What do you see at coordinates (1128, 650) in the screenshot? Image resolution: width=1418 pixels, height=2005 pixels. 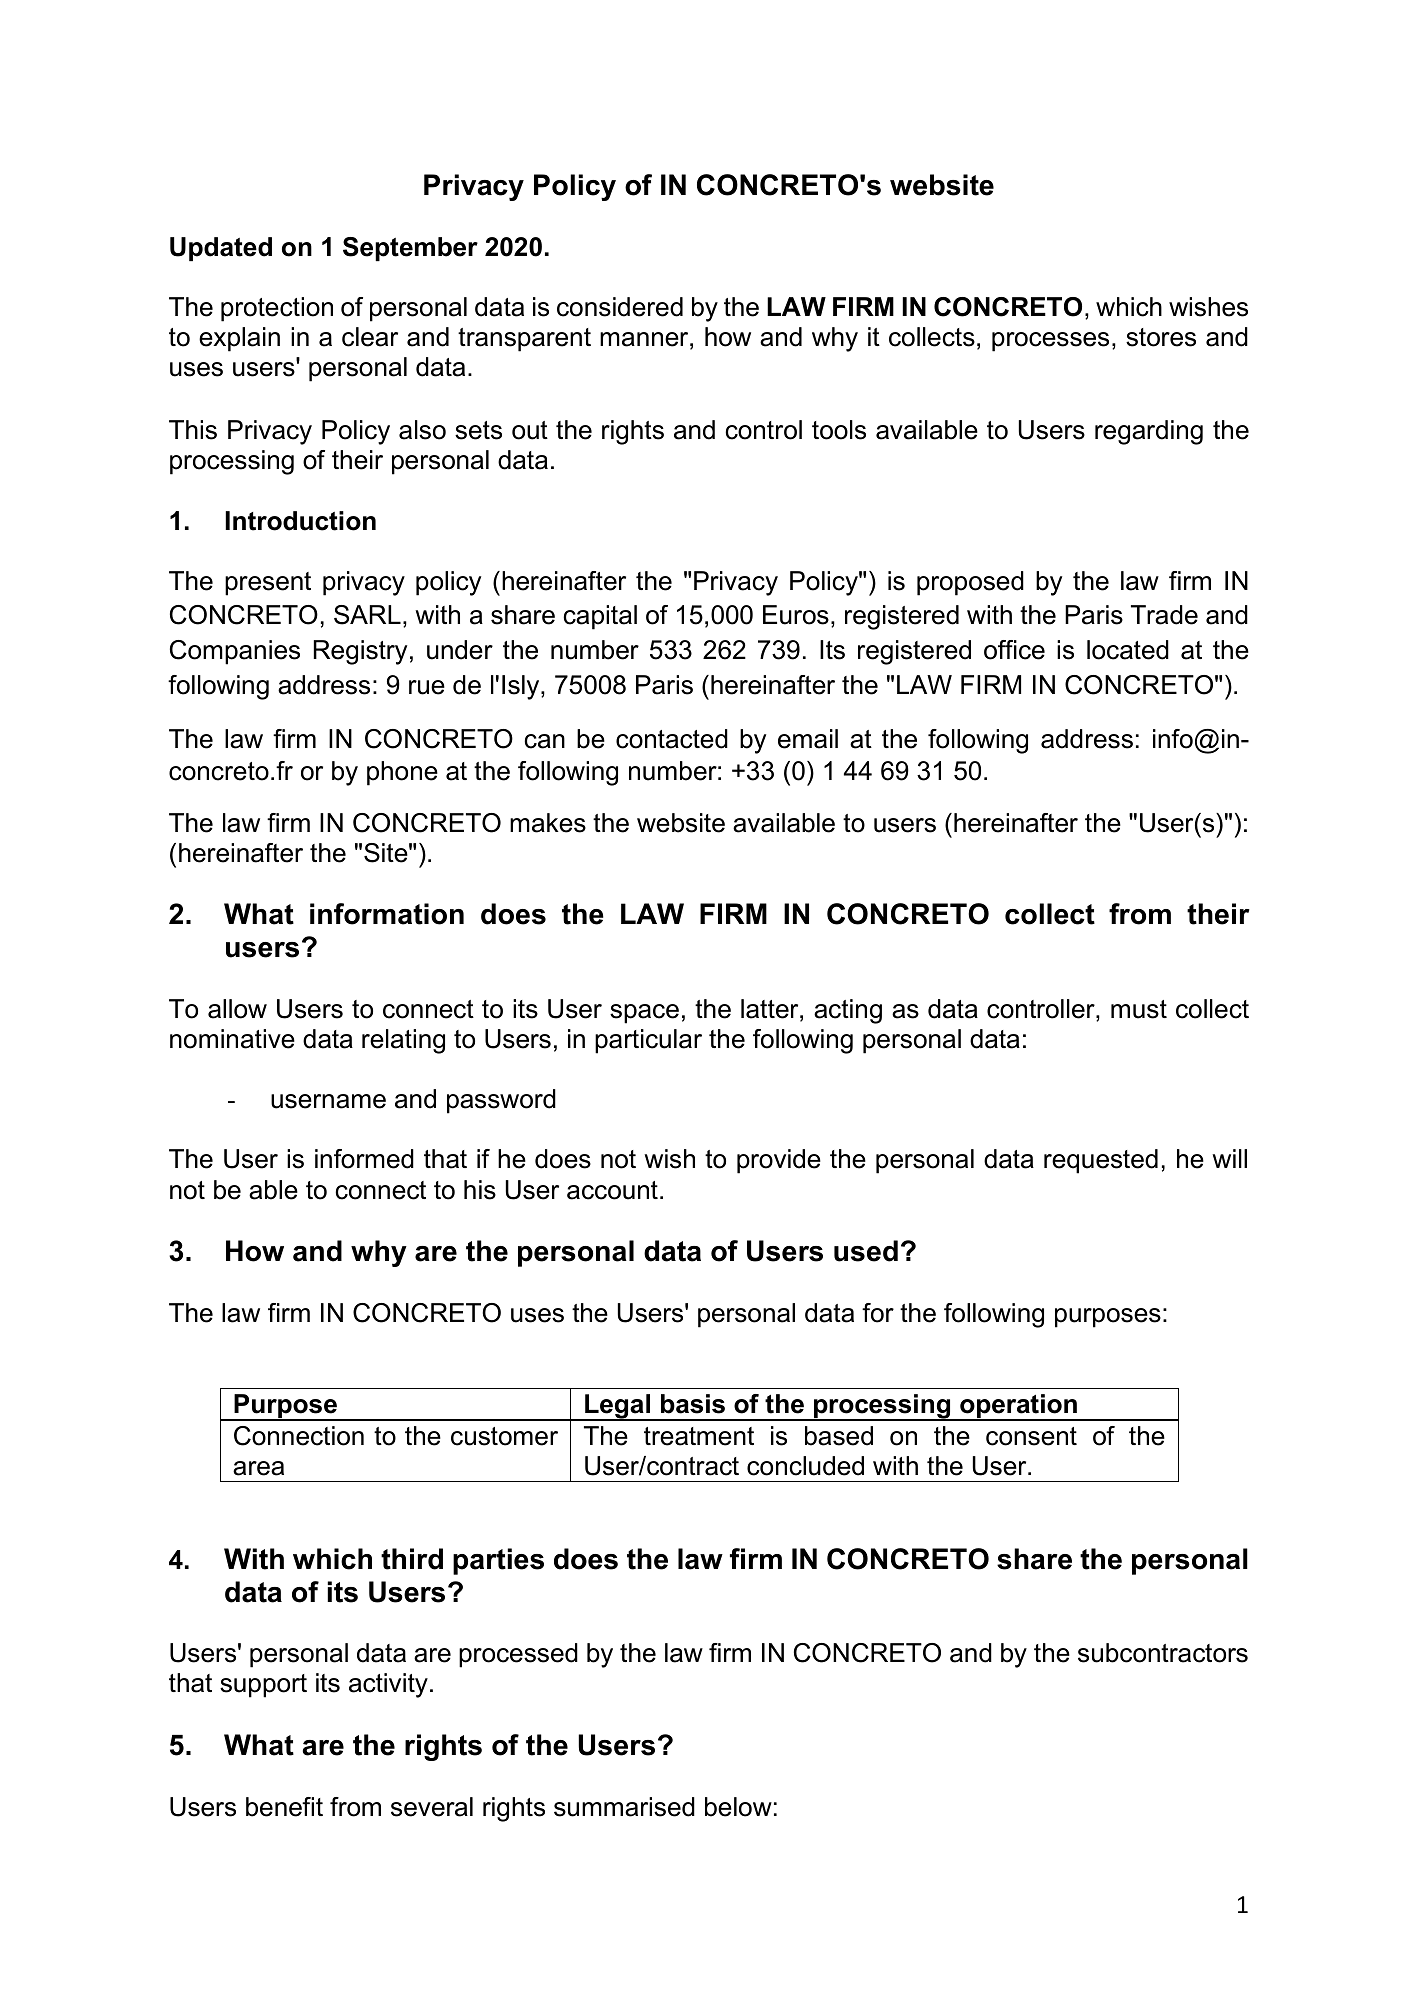 I see `located` at bounding box center [1128, 650].
